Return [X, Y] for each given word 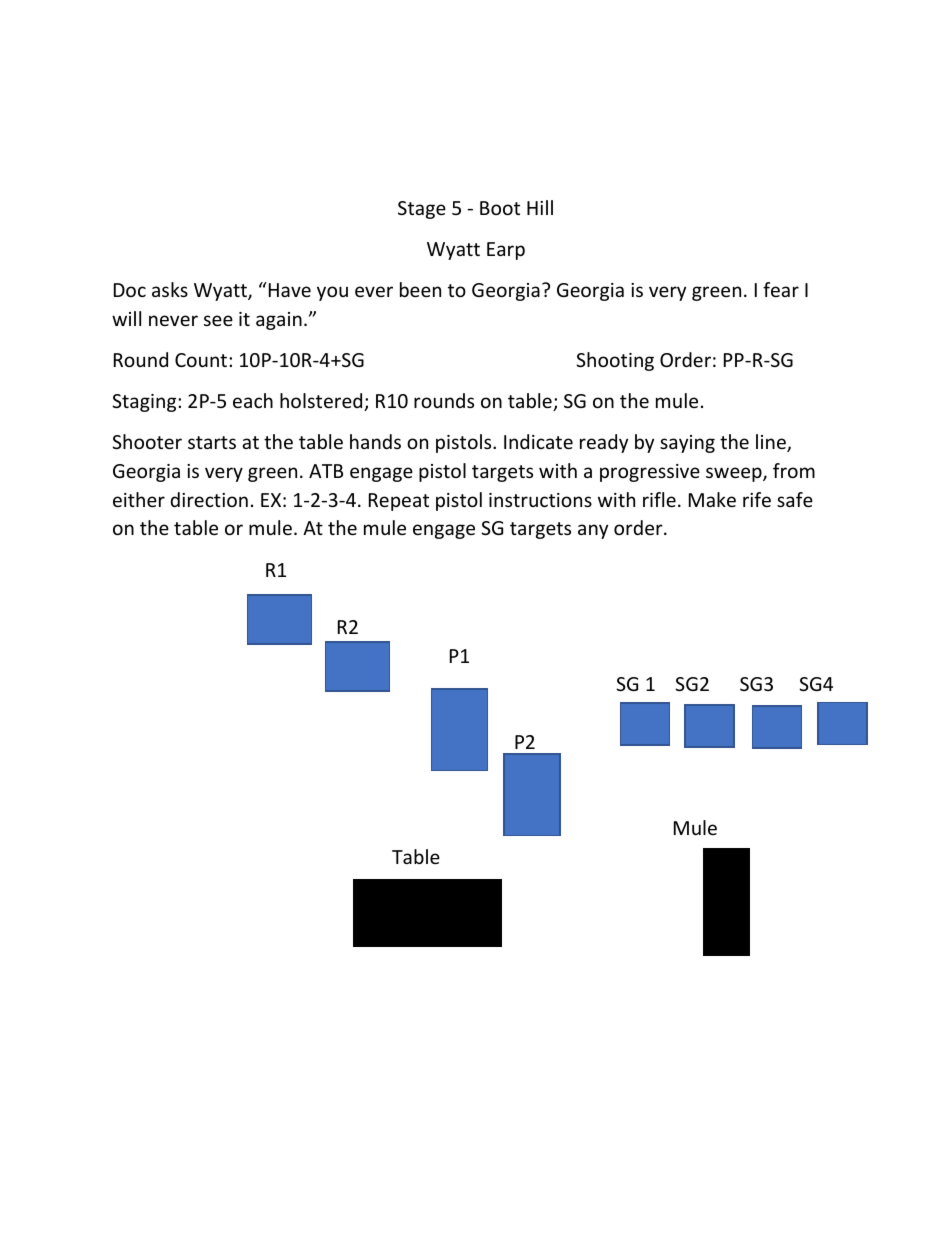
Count [202, 360]
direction [209, 499]
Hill [540, 207]
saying [687, 444]
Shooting [615, 361]
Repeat [399, 502]
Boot [500, 208]
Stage [422, 210]
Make [712, 499]
